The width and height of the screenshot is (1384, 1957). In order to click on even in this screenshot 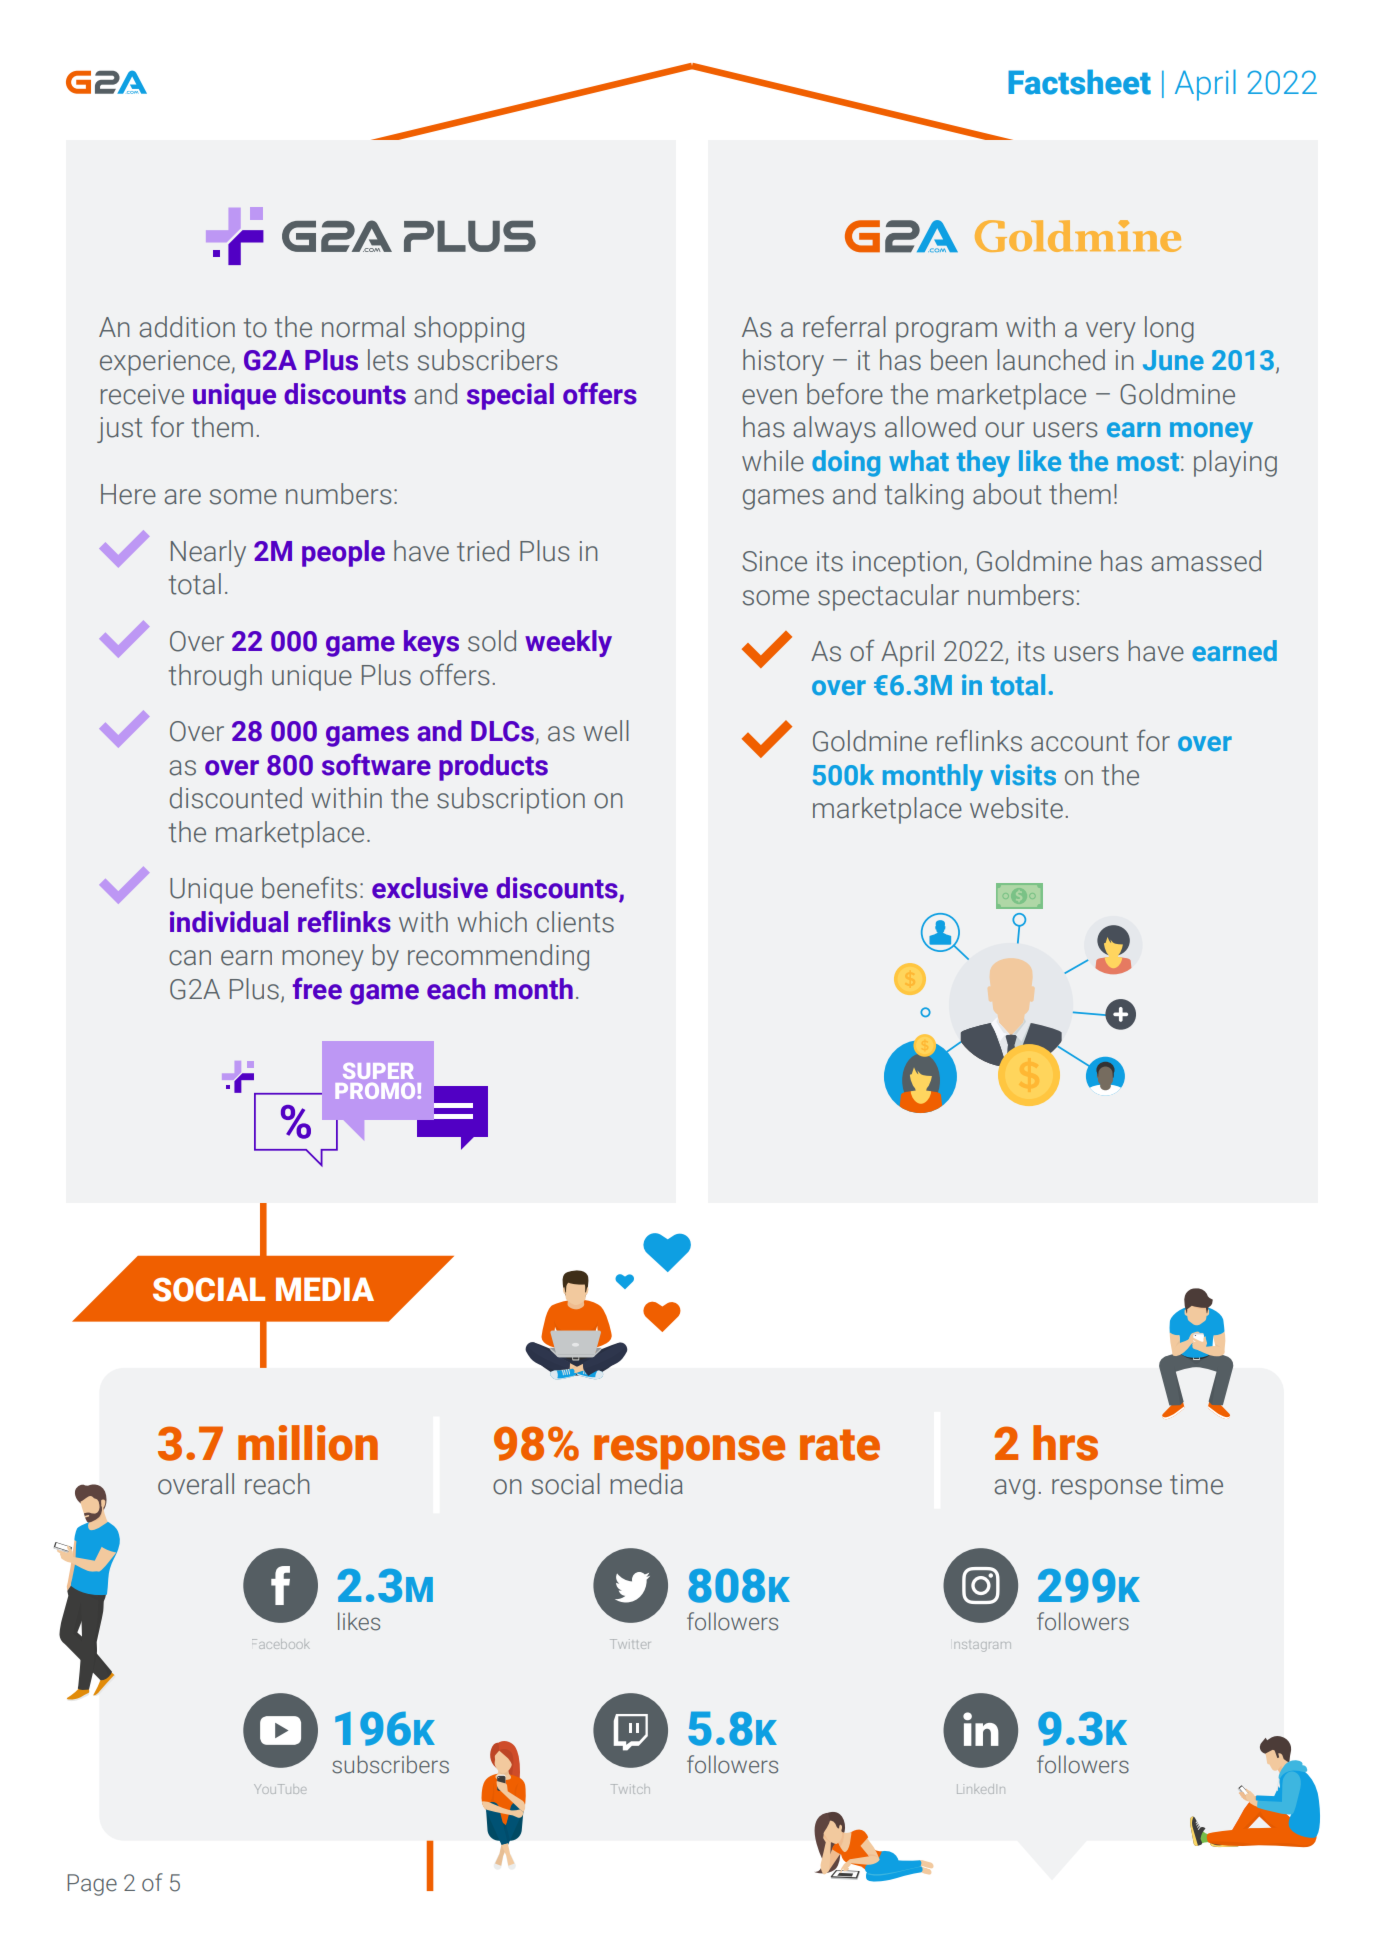, I will do `click(769, 397)`.
